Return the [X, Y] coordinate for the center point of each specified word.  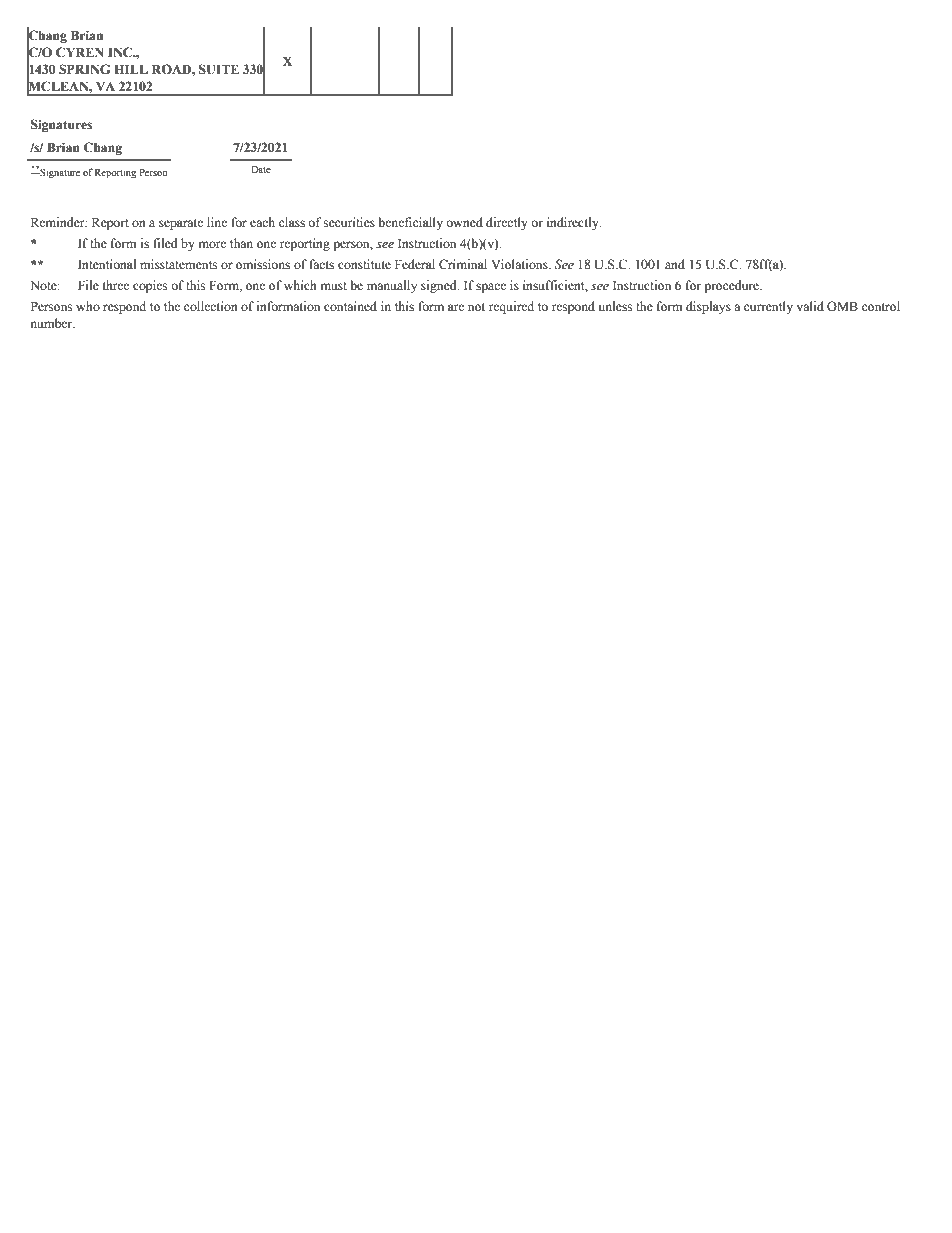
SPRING [84, 69]
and [675, 264]
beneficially [411, 223]
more [212, 245]
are [456, 307]
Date [261, 169]
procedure [732, 286]
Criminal [463, 264]
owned [464, 222]
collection [211, 306]
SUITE [219, 69]
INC [121, 52]
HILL [131, 69]
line [217, 222]
